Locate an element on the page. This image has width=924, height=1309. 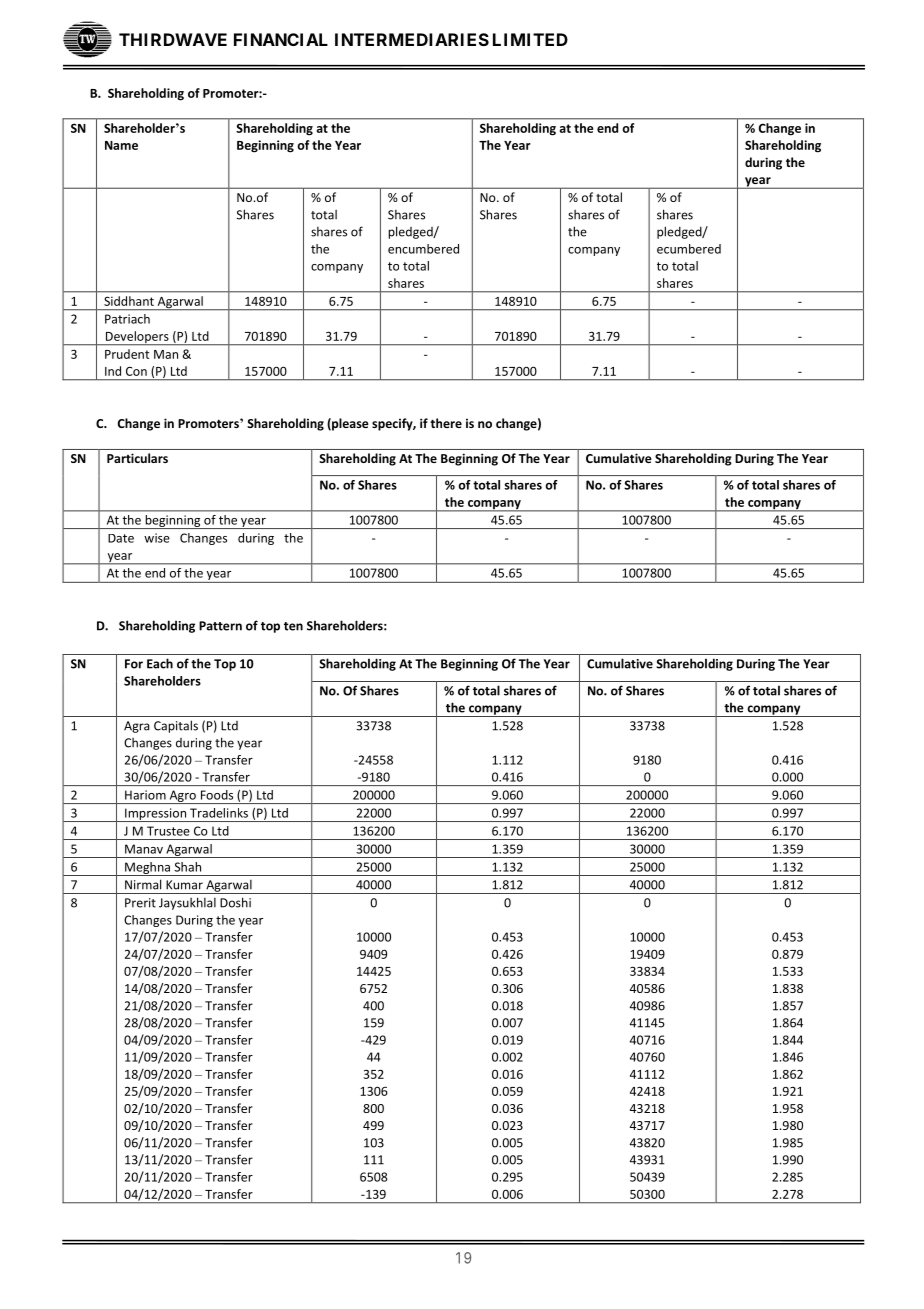
encumbered is located at coordinates (423, 249).
